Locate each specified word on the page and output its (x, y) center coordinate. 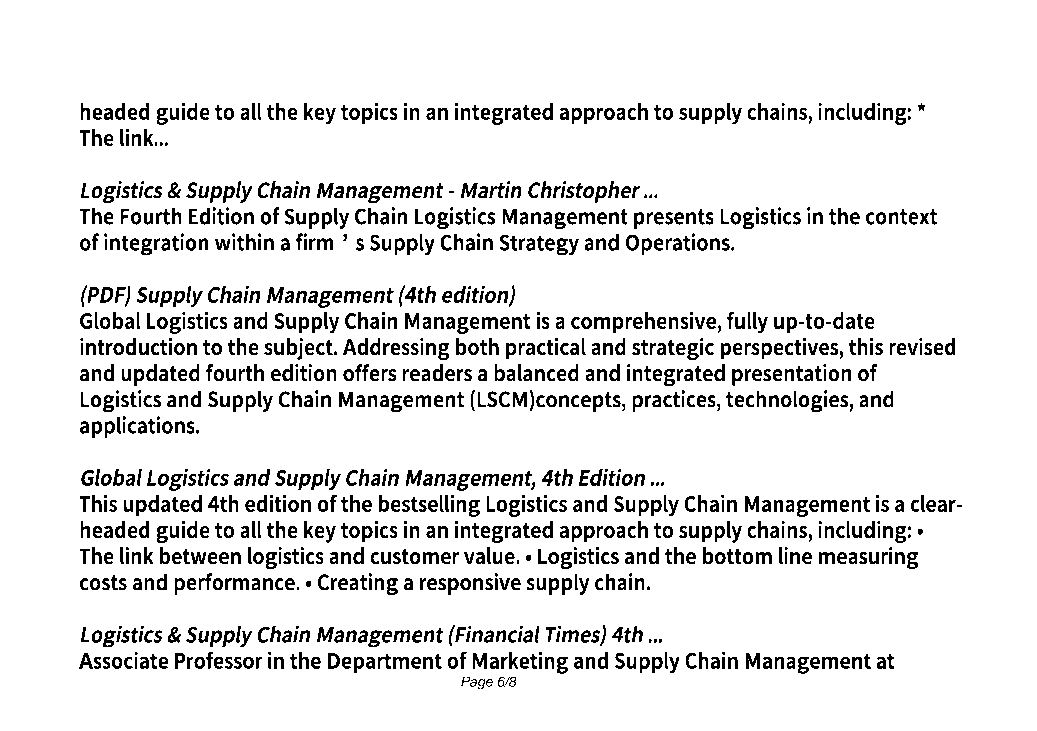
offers (370, 373)
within (244, 242)
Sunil (213, 77)
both (477, 347)
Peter (387, 77)
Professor (219, 660)
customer (414, 557)
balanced (536, 373)
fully (747, 322)
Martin (491, 190)
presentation (792, 375)
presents (674, 219)
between (200, 556)
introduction (138, 347)
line (795, 556)
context (901, 217)
